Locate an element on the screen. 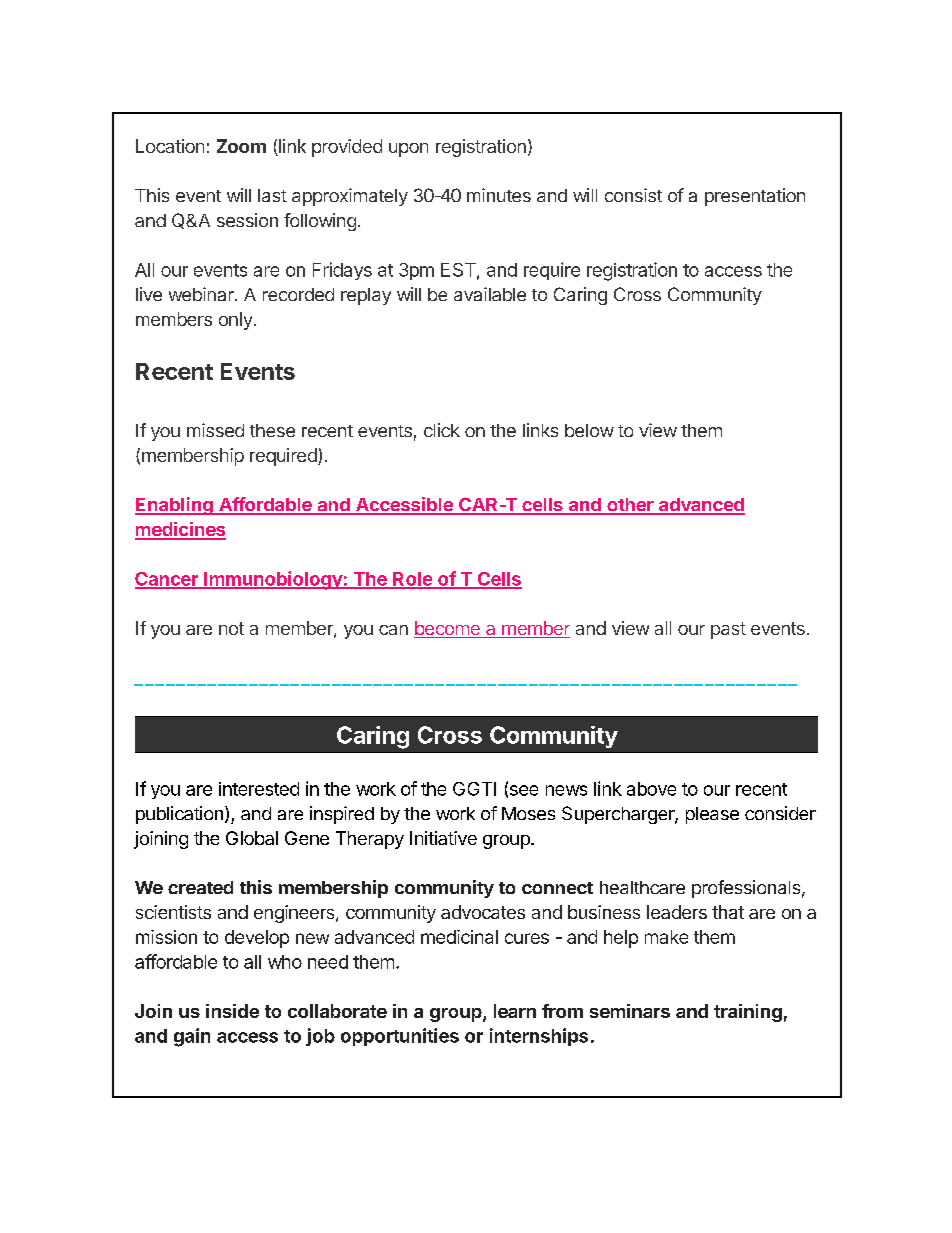 Image resolution: width=952 pixels, height=1233 pixels. other is located at coordinates (630, 506).
